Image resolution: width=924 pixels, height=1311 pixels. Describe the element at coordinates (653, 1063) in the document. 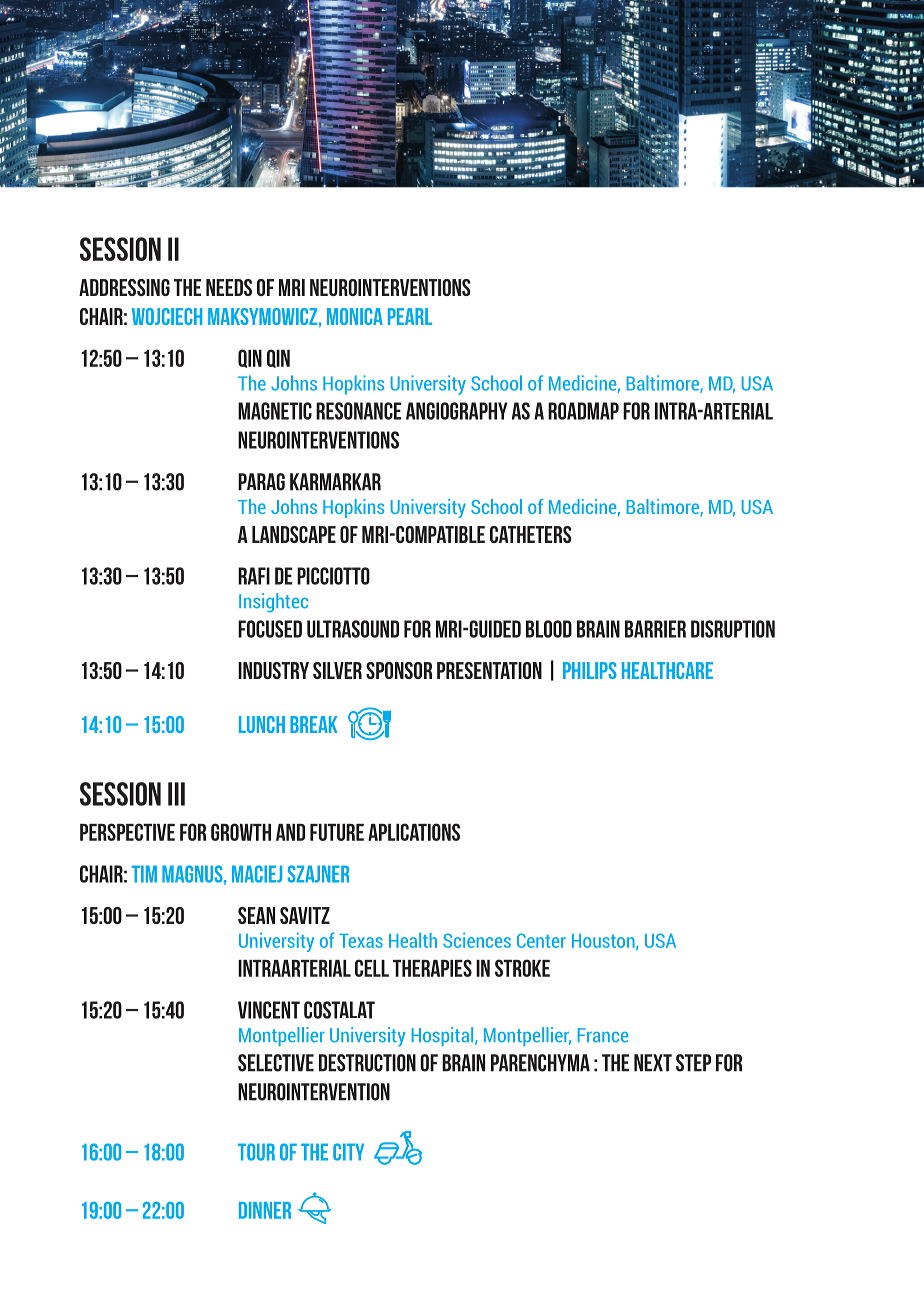

I see `next` at that location.
